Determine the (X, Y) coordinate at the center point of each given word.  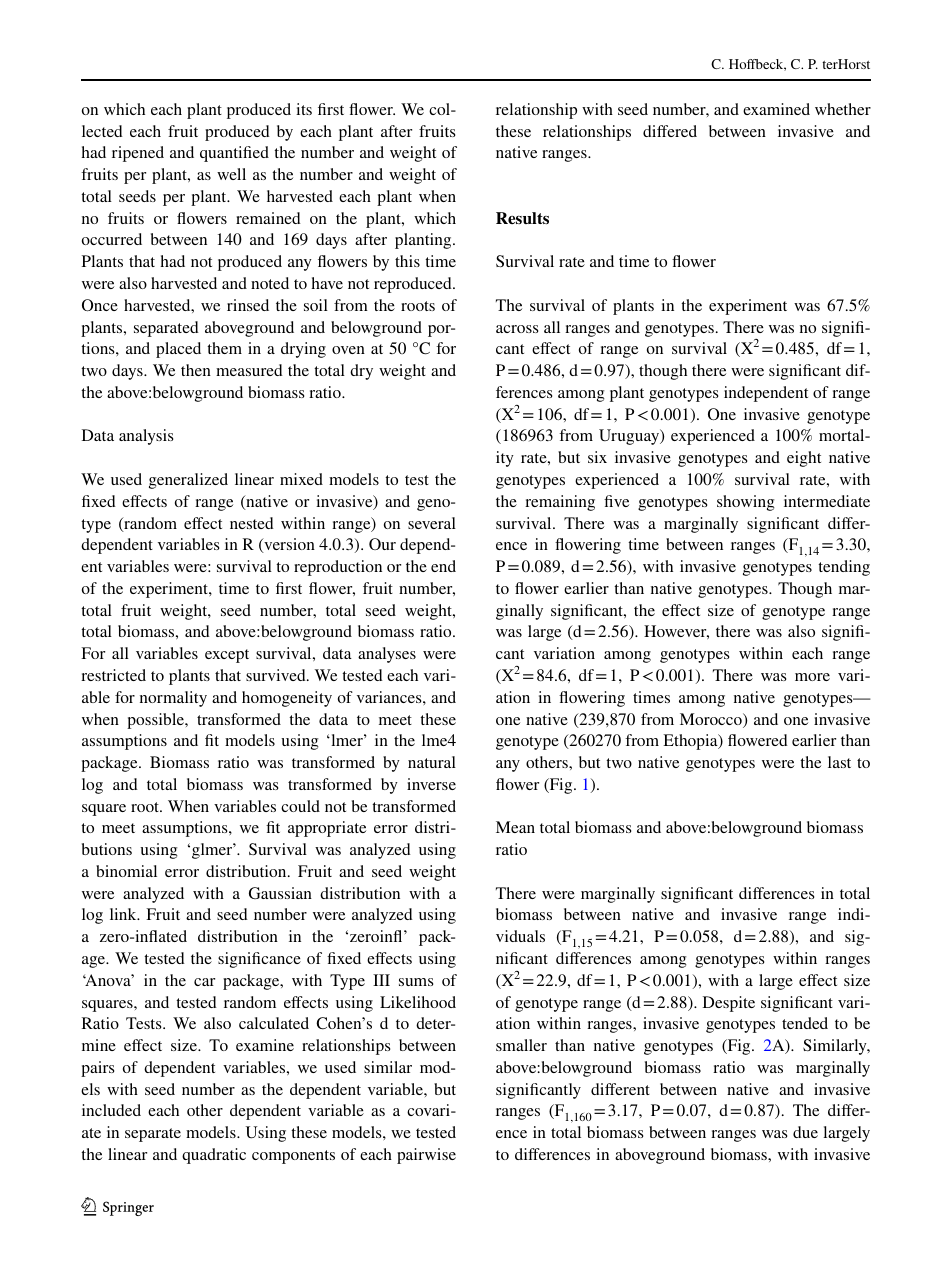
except (227, 656)
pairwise (426, 1156)
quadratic (214, 1156)
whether (843, 109)
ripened (138, 154)
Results (522, 218)
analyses (387, 655)
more (812, 677)
